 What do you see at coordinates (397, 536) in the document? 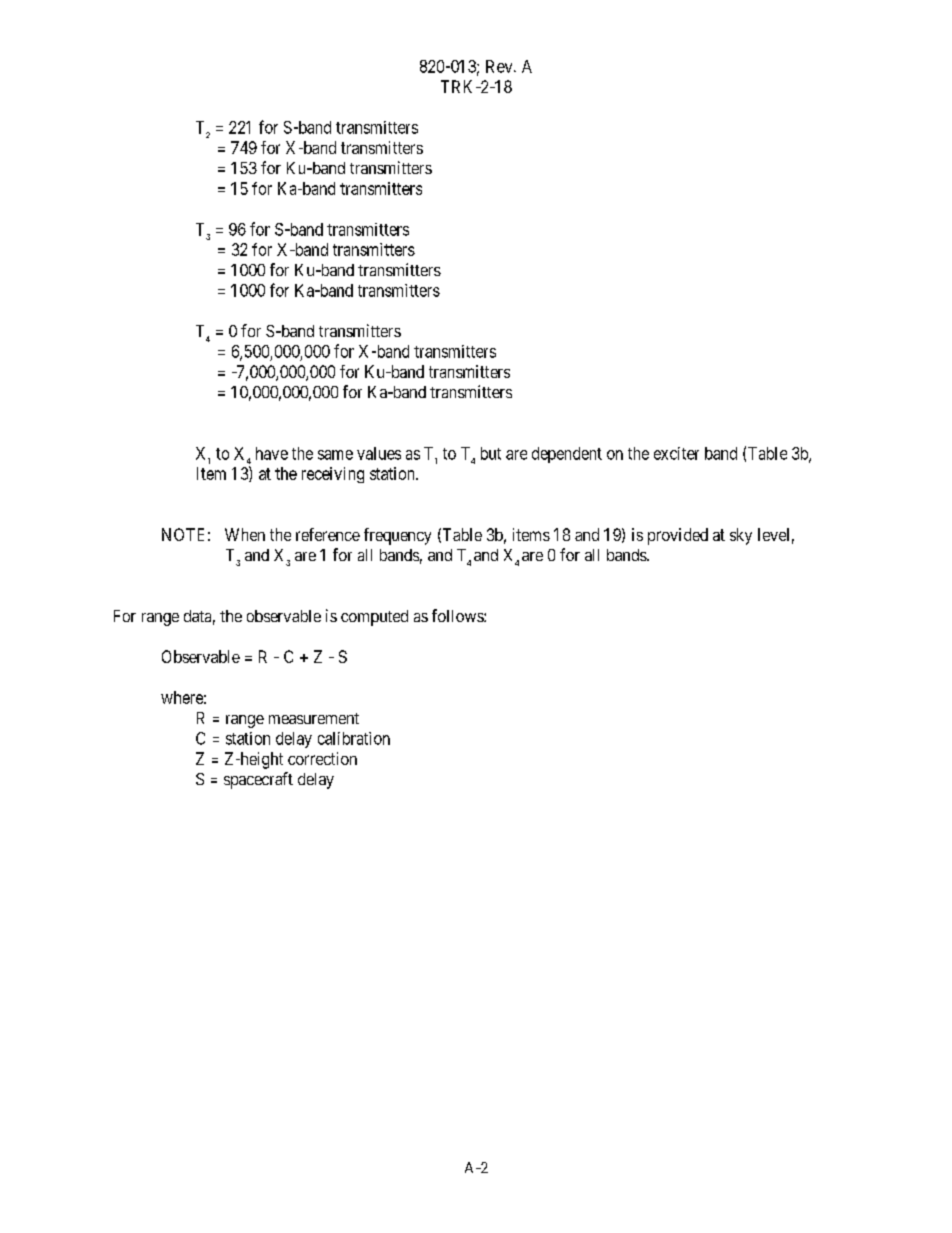
I see `frequency` at bounding box center [397, 536].
